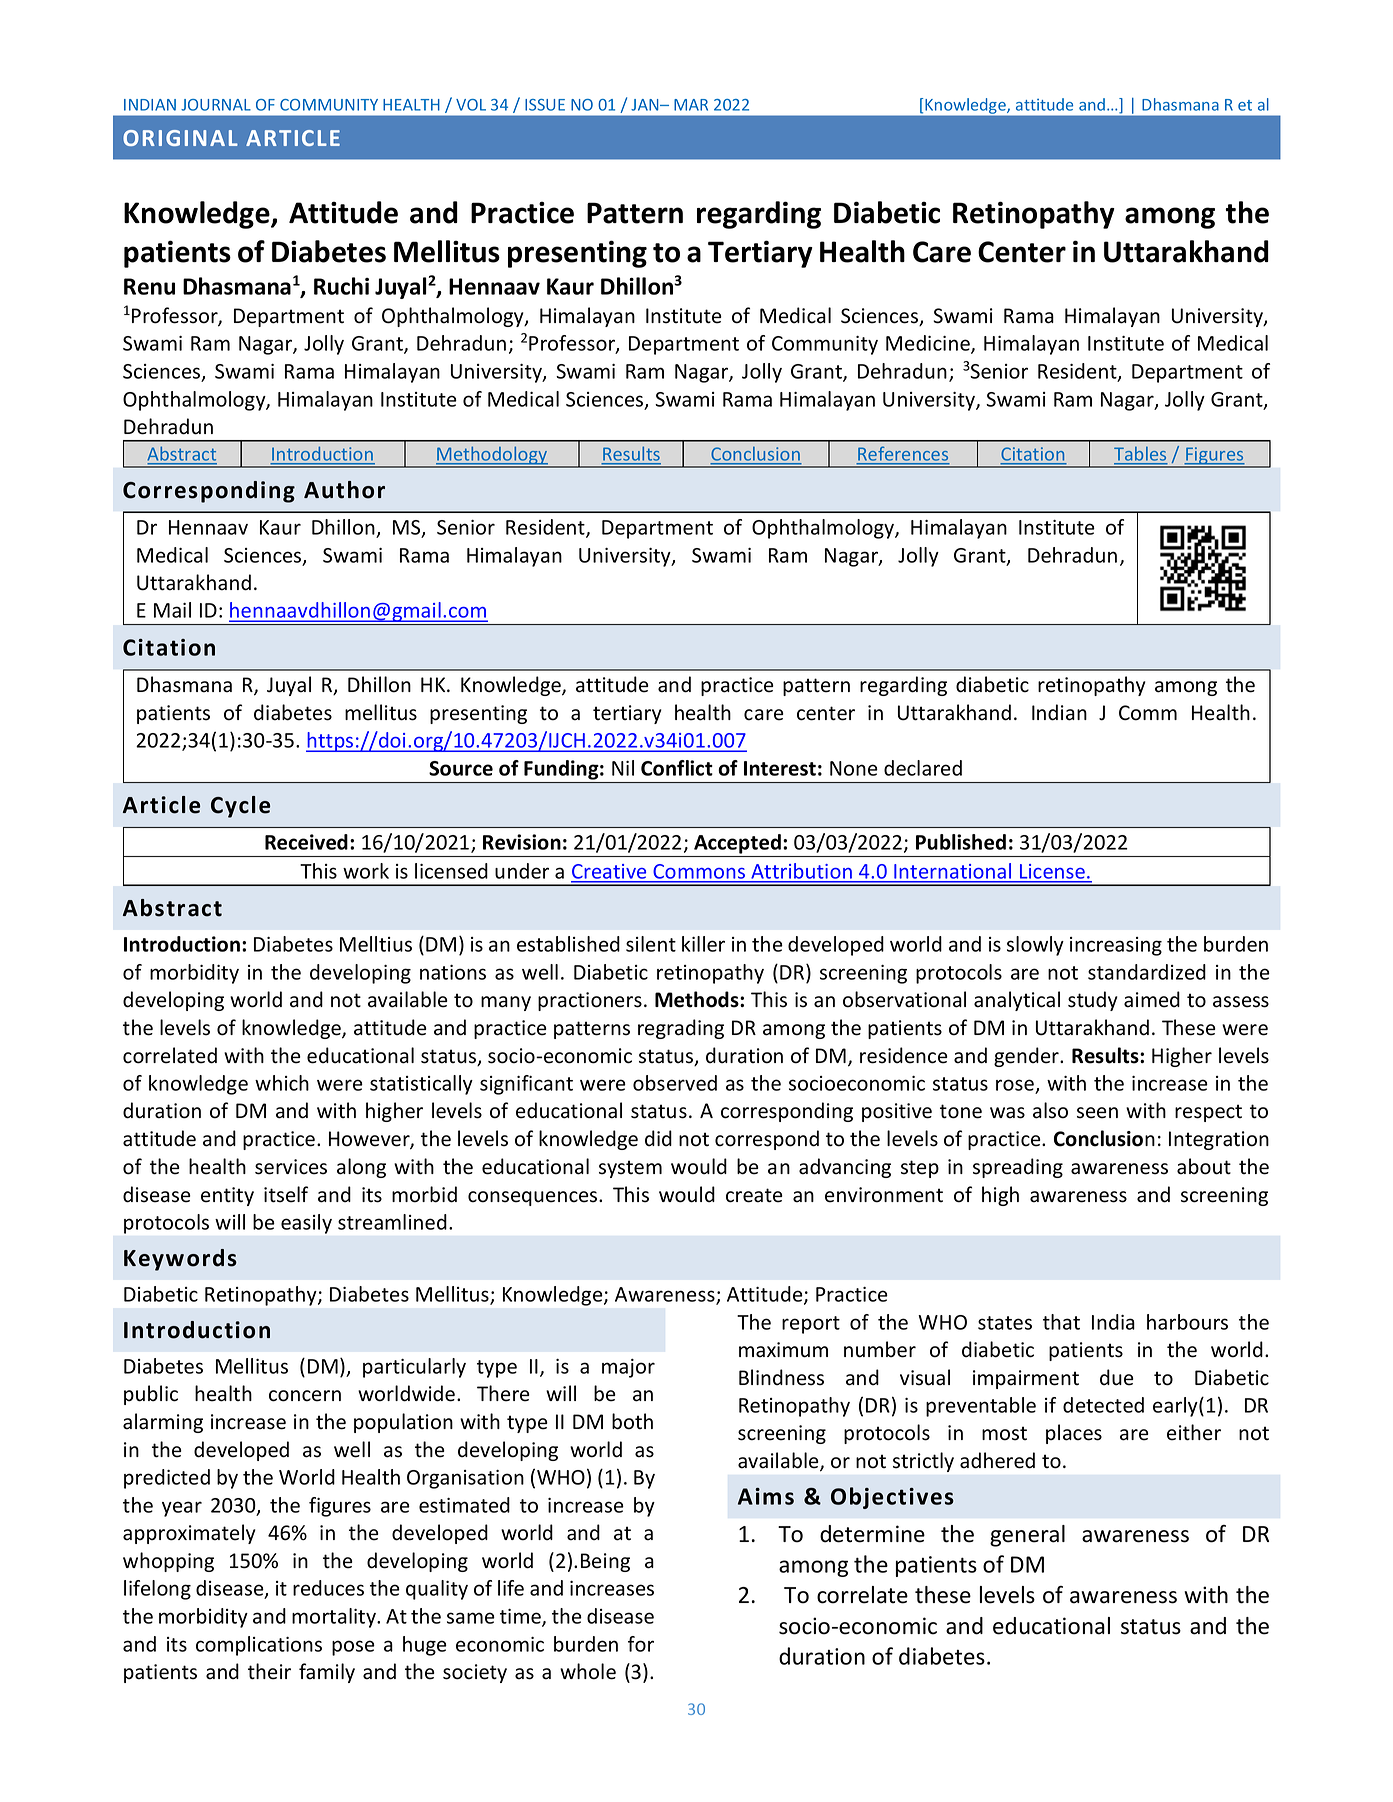 Image resolution: width=1393 pixels, height=1802 pixels. What do you see at coordinates (691, 105) in the image?
I see `MAR` at bounding box center [691, 105].
